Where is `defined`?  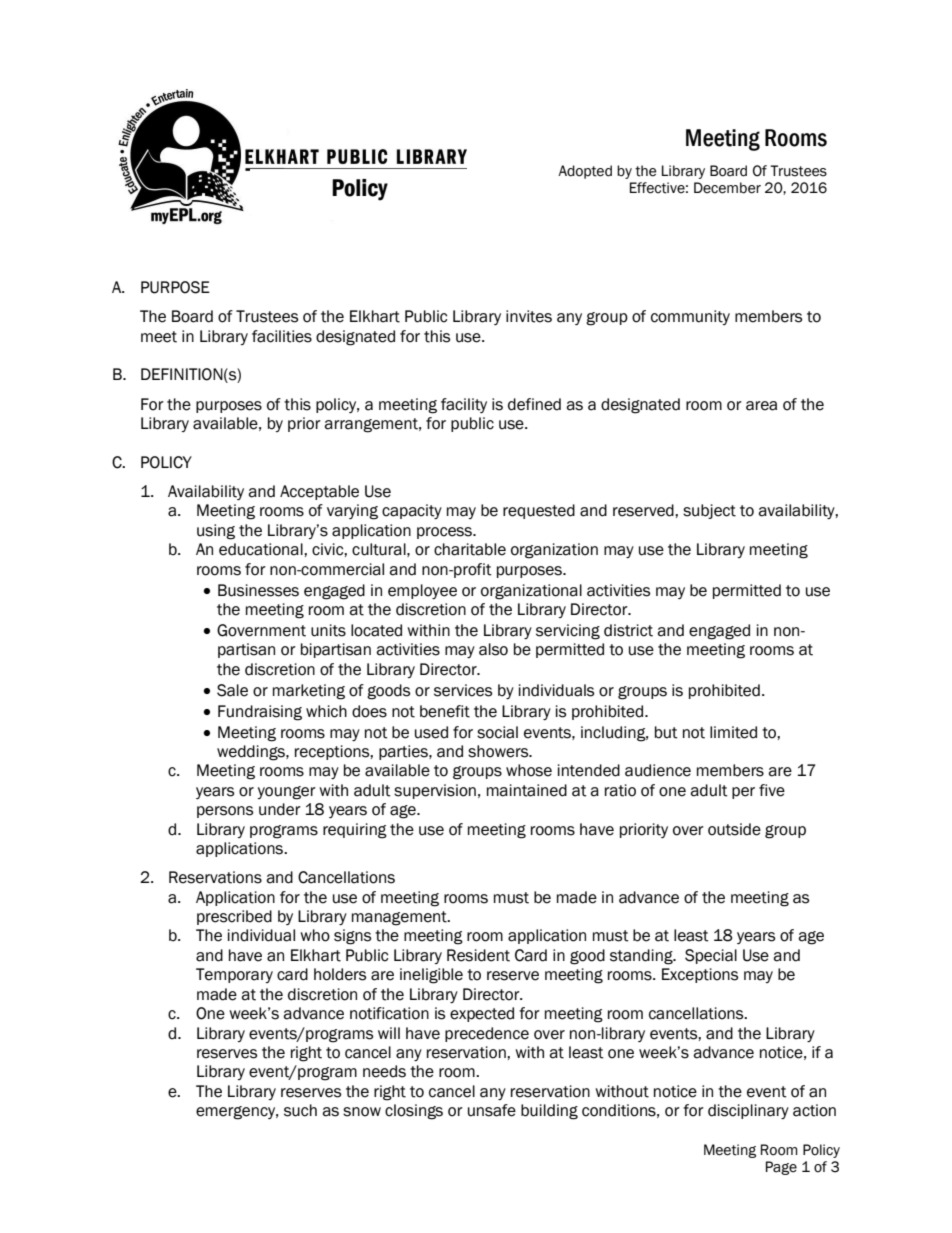
defined is located at coordinates (534, 404).
